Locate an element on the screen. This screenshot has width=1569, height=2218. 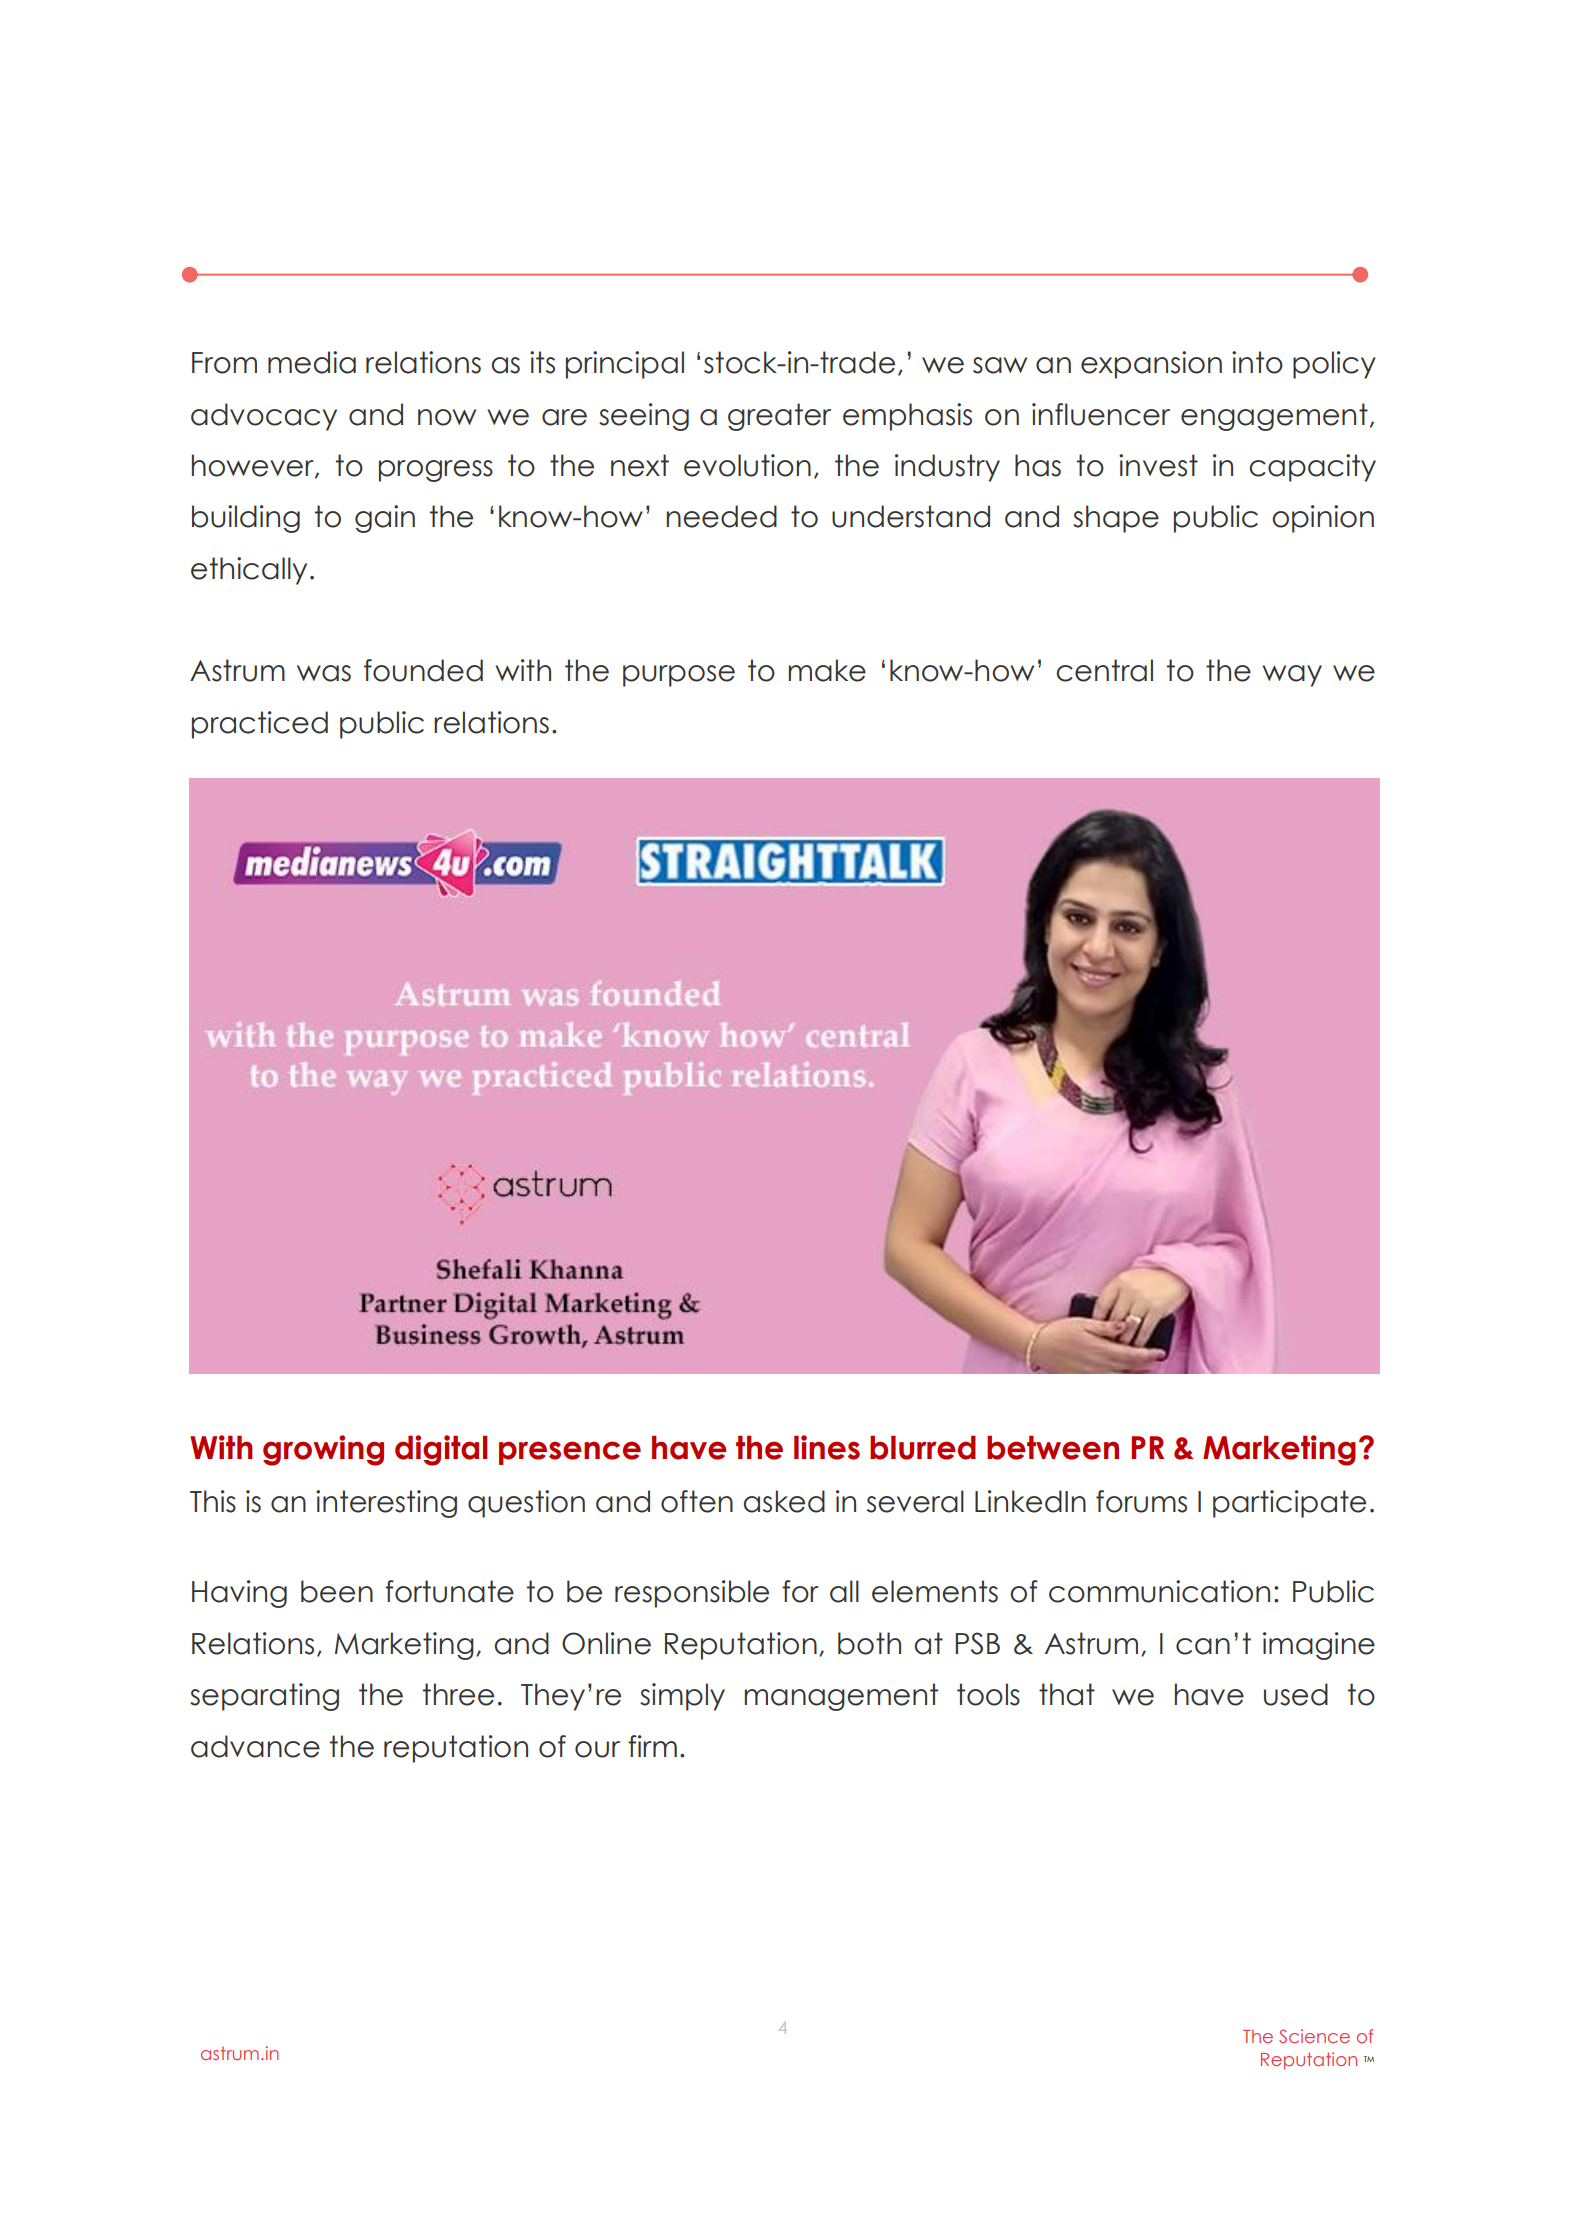
way is located at coordinates (1292, 676).
